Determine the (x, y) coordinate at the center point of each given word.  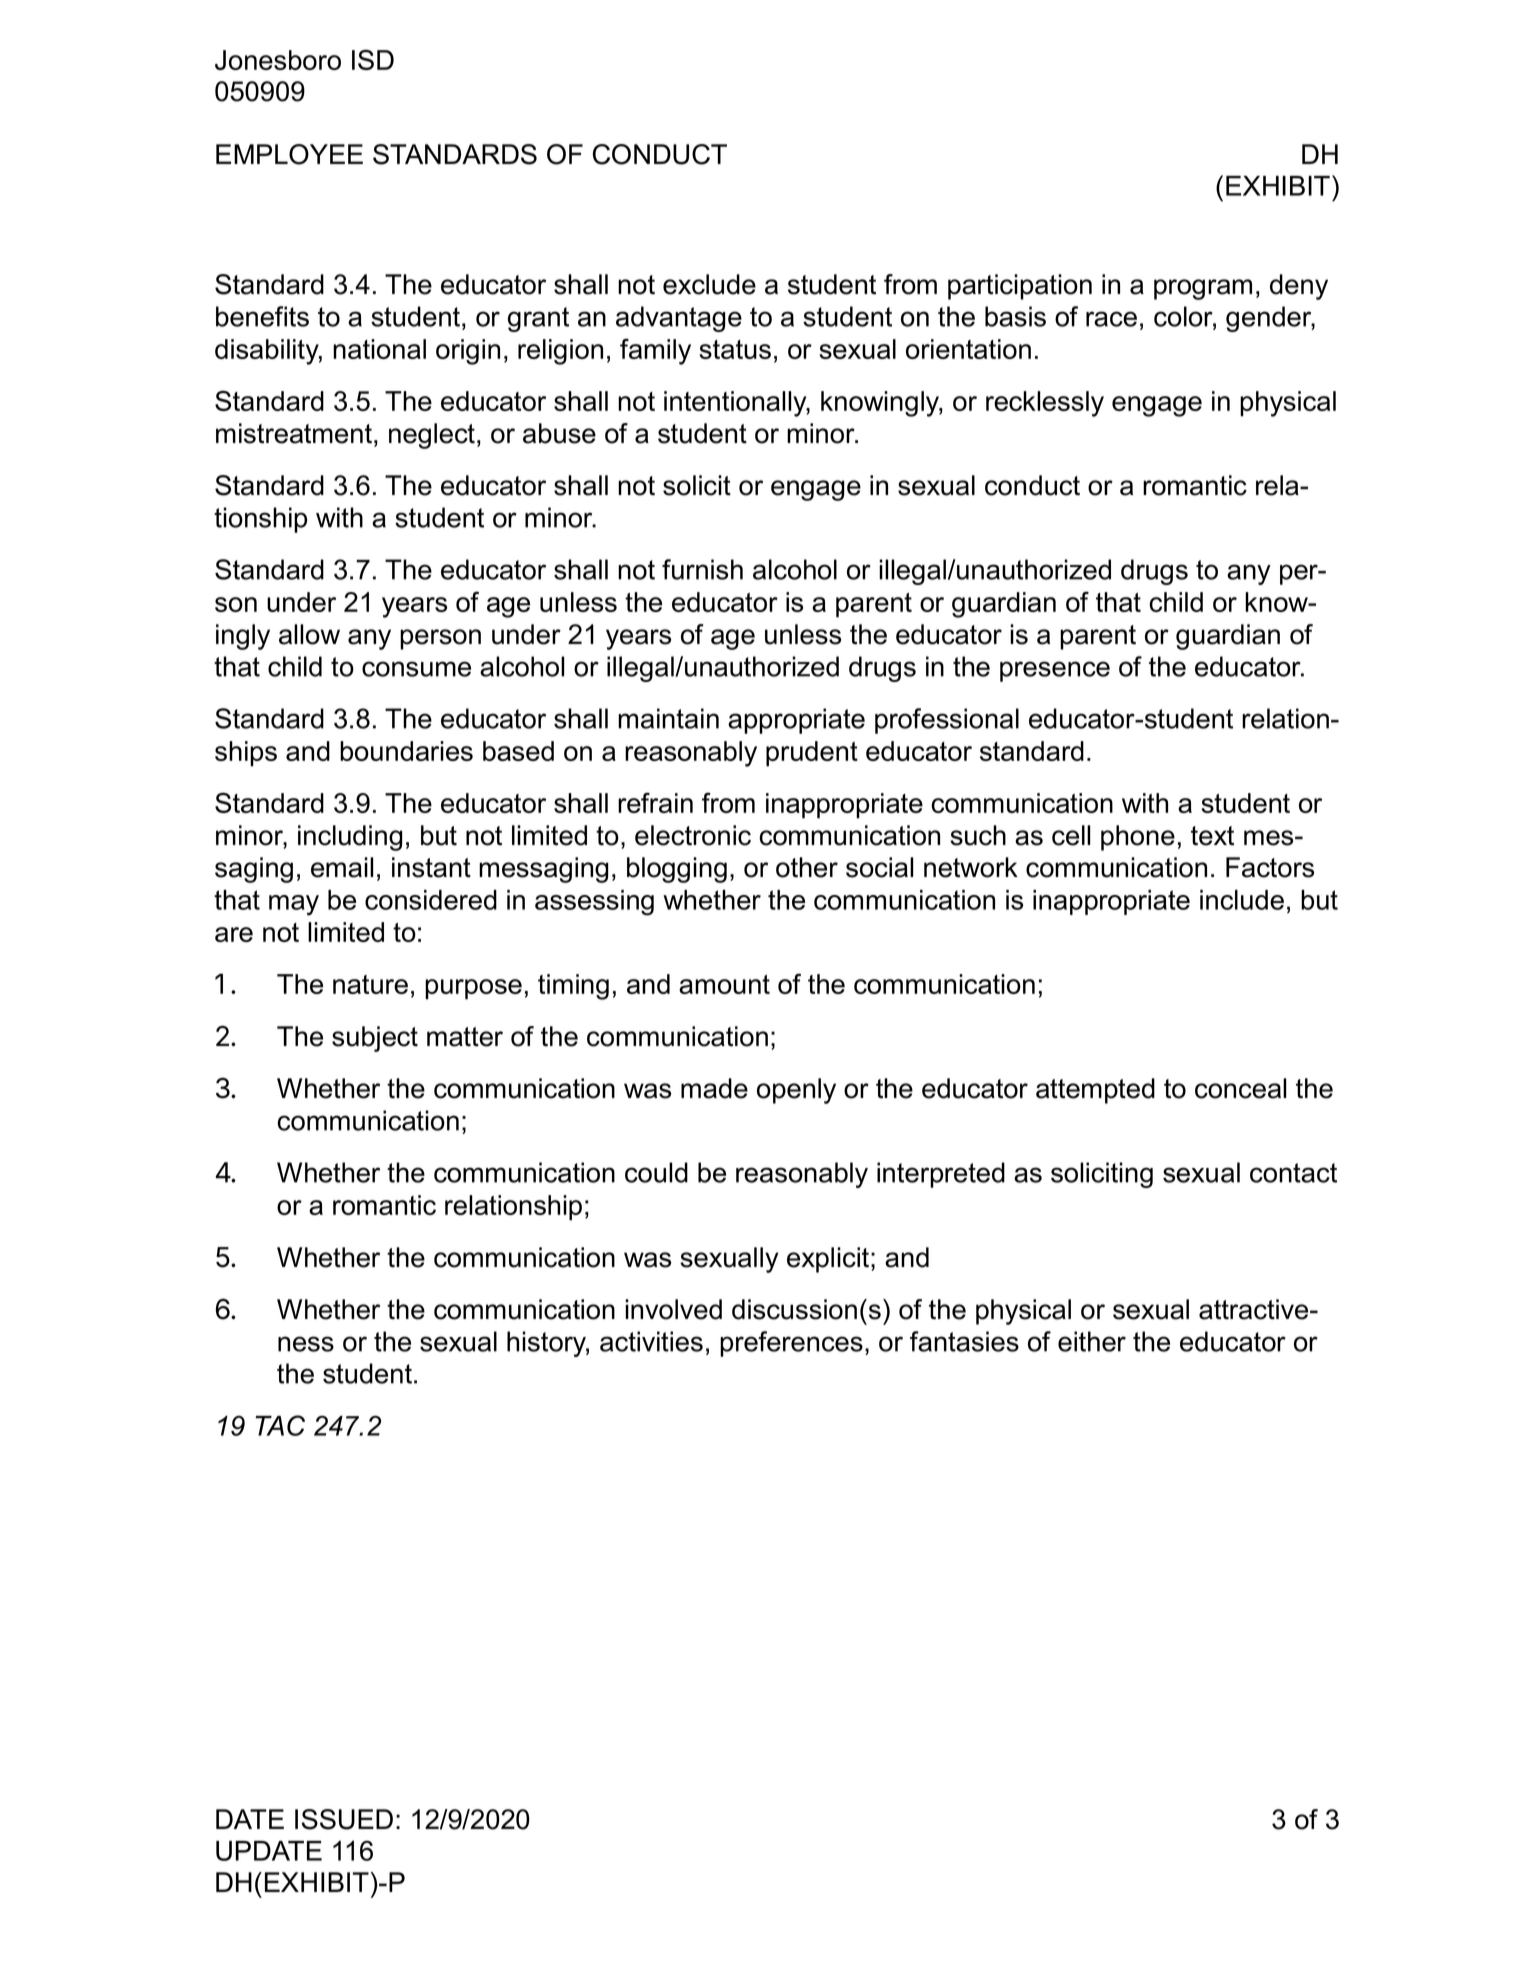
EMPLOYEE (289, 154)
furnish (702, 569)
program (1203, 289)
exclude (709, 284)
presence (1055, 671)
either (1092, 1341)
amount (724, 984)
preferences (791, 1344)
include (1242, 900)
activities (651, 1341)
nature (370, 984)
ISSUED (344, 1819)
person (440, 639)
